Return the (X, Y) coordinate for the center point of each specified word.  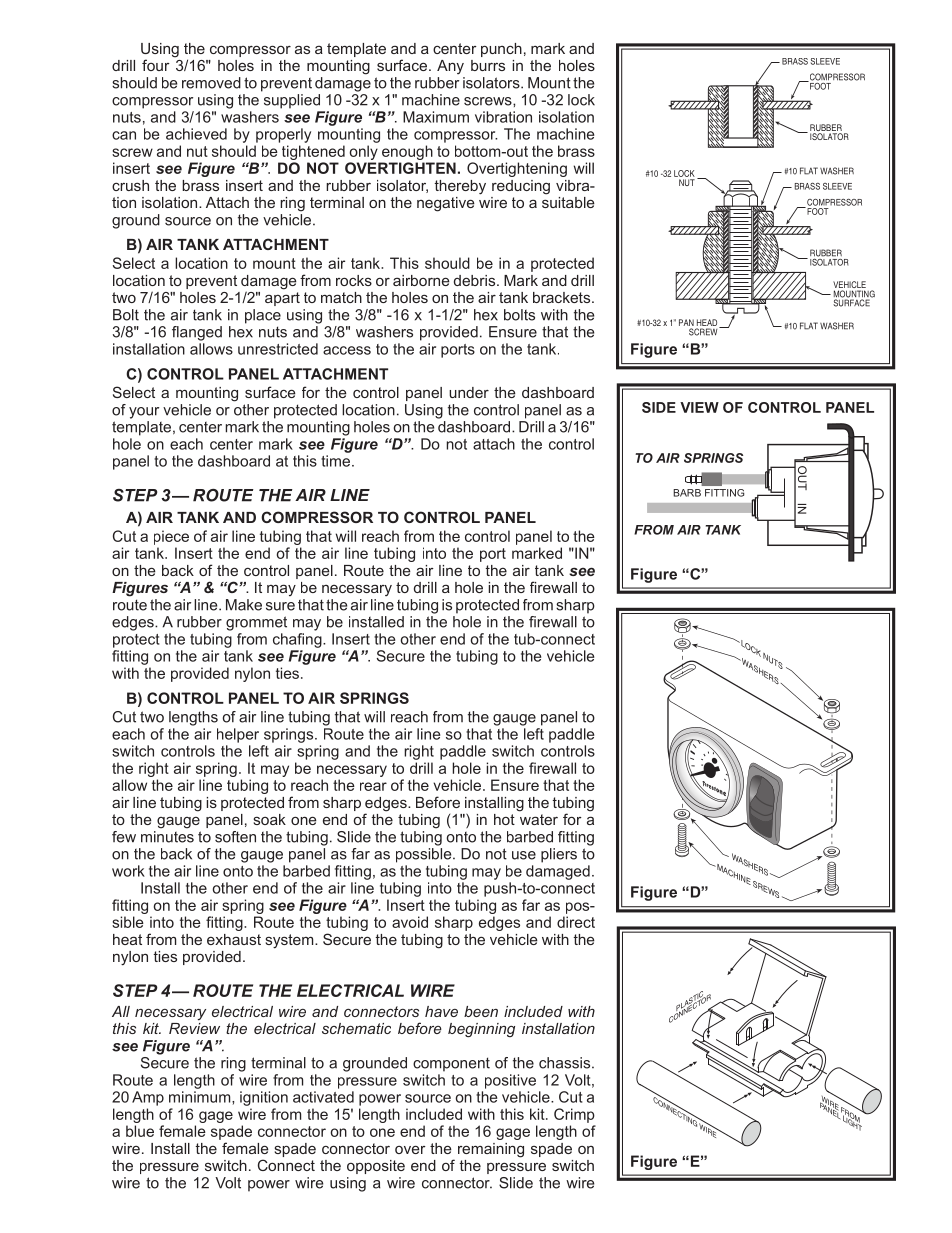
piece (171, 537)
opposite (376, 1167)
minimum (201, 1097)
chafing (298, 639)
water (539, 819)
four (156, 65)
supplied (292, 101)
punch (501, 50)
